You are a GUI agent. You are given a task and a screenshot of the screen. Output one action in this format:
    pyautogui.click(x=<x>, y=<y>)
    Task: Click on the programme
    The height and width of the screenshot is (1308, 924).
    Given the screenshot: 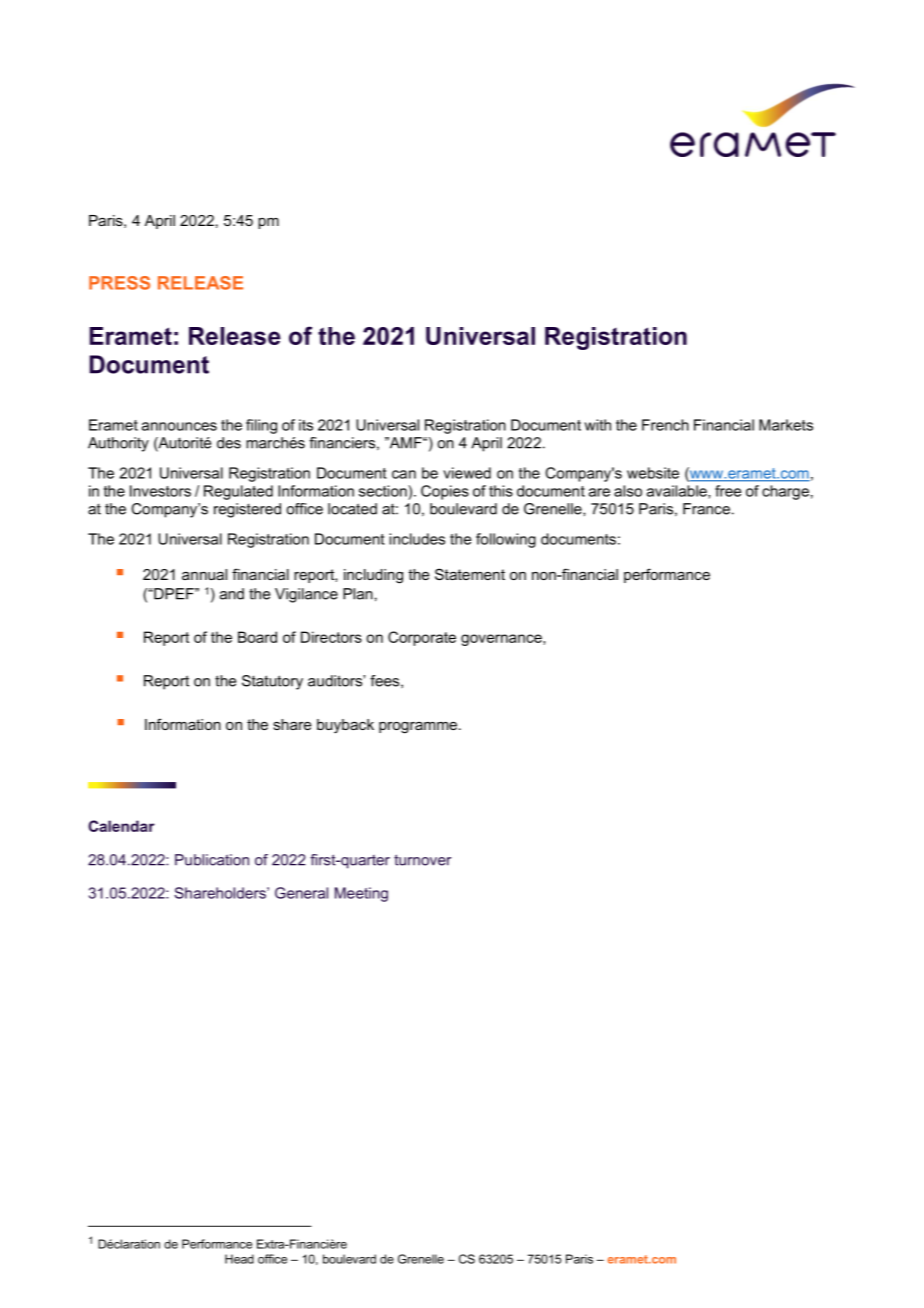 What is the action you would take?
    pyautogui.click(x=419, y=728)
